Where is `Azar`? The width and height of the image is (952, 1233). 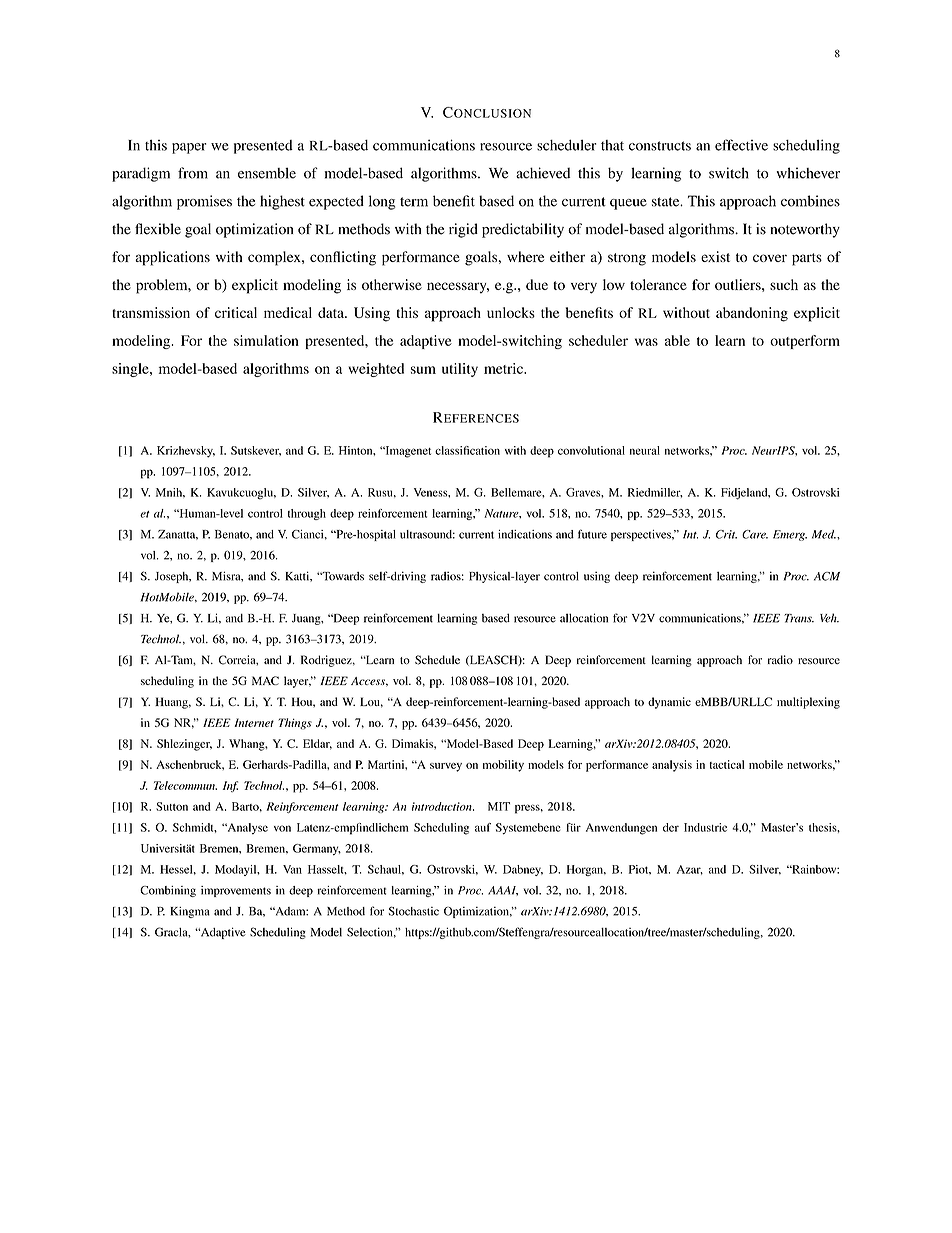 Azar is located at coordinates (690, 870).
